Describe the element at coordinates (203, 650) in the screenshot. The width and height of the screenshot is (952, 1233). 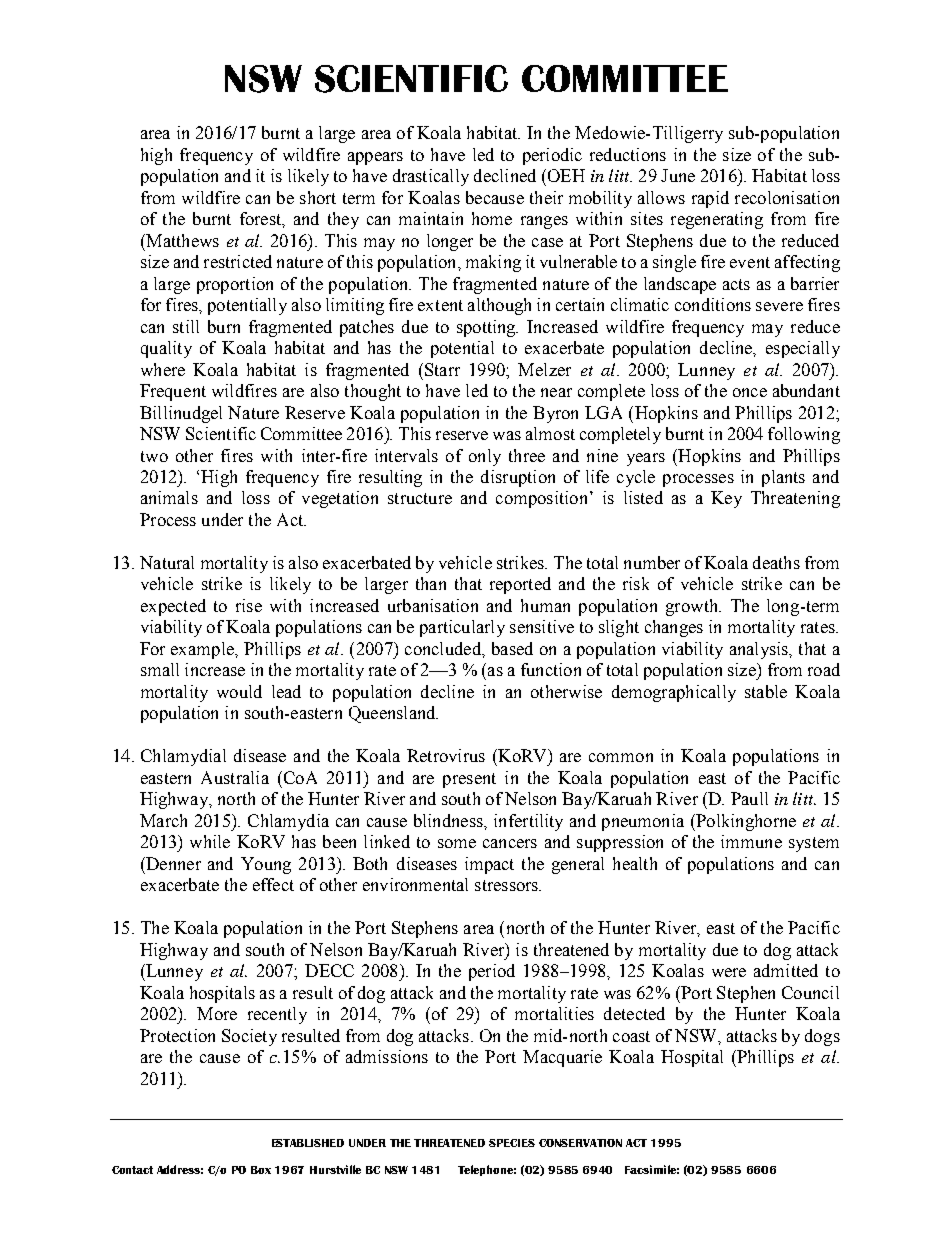
I see `example` at that location.
